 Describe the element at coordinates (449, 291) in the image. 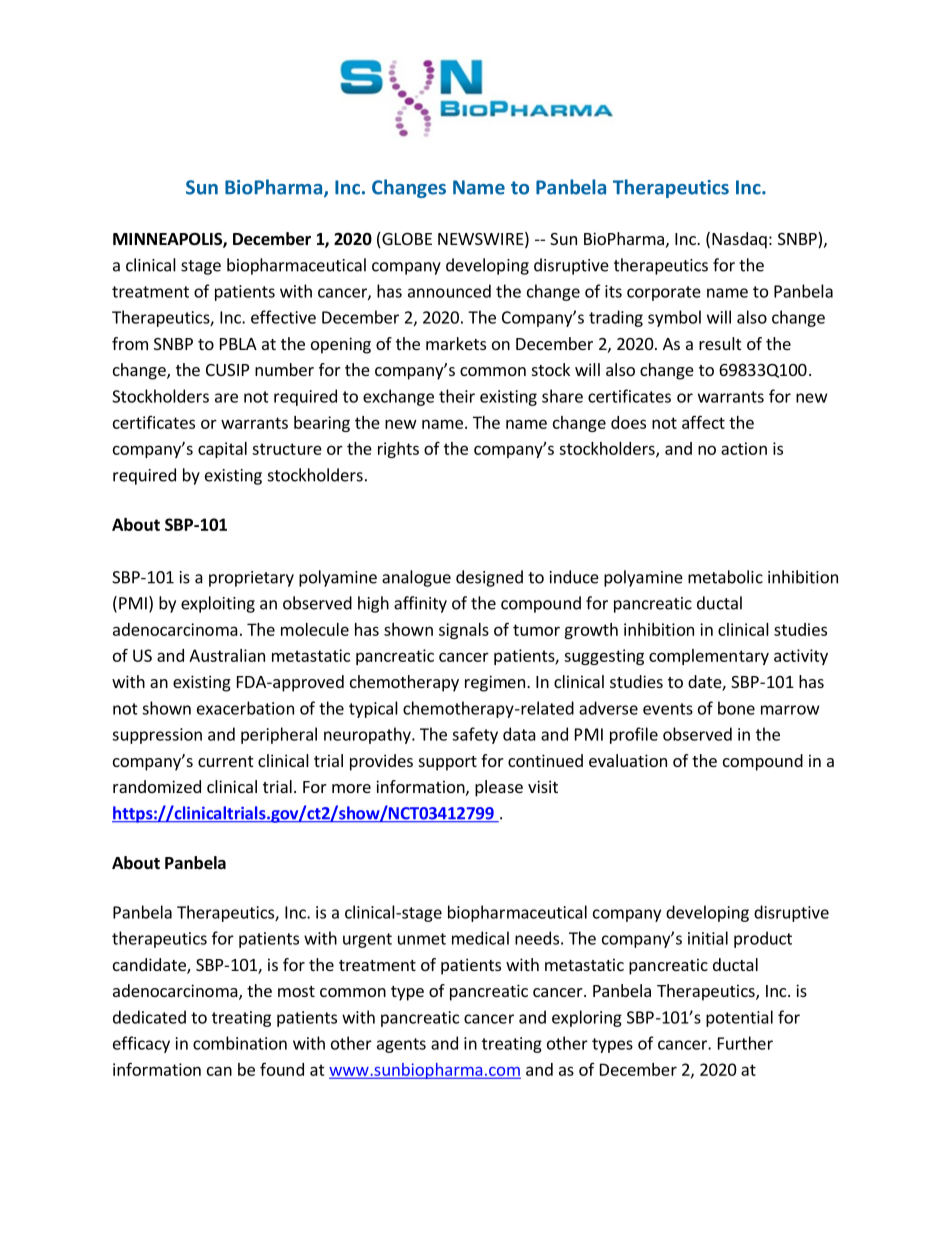

I see `announced` at that location.
